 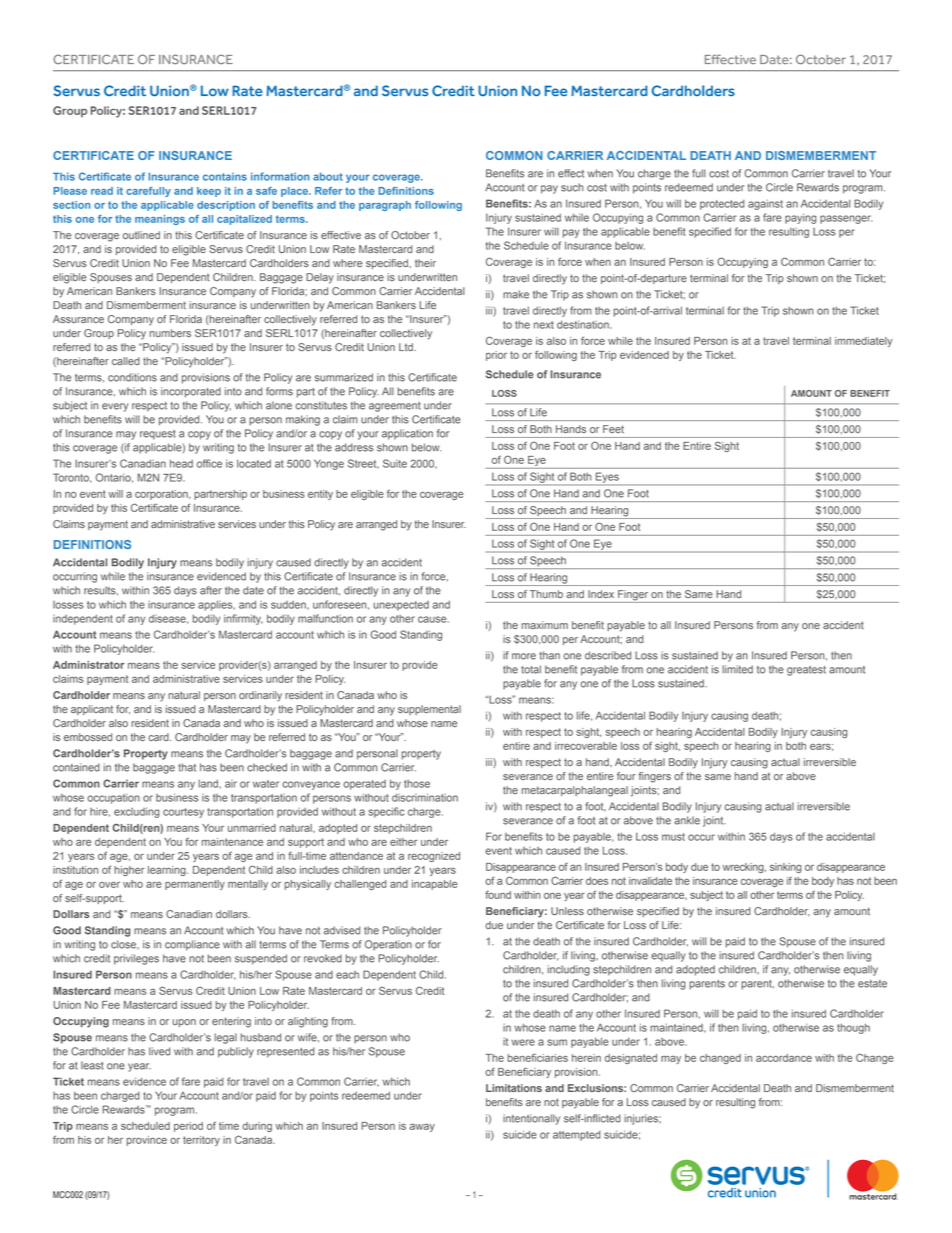 I want to click on learning, so click(x=168, y=871).
